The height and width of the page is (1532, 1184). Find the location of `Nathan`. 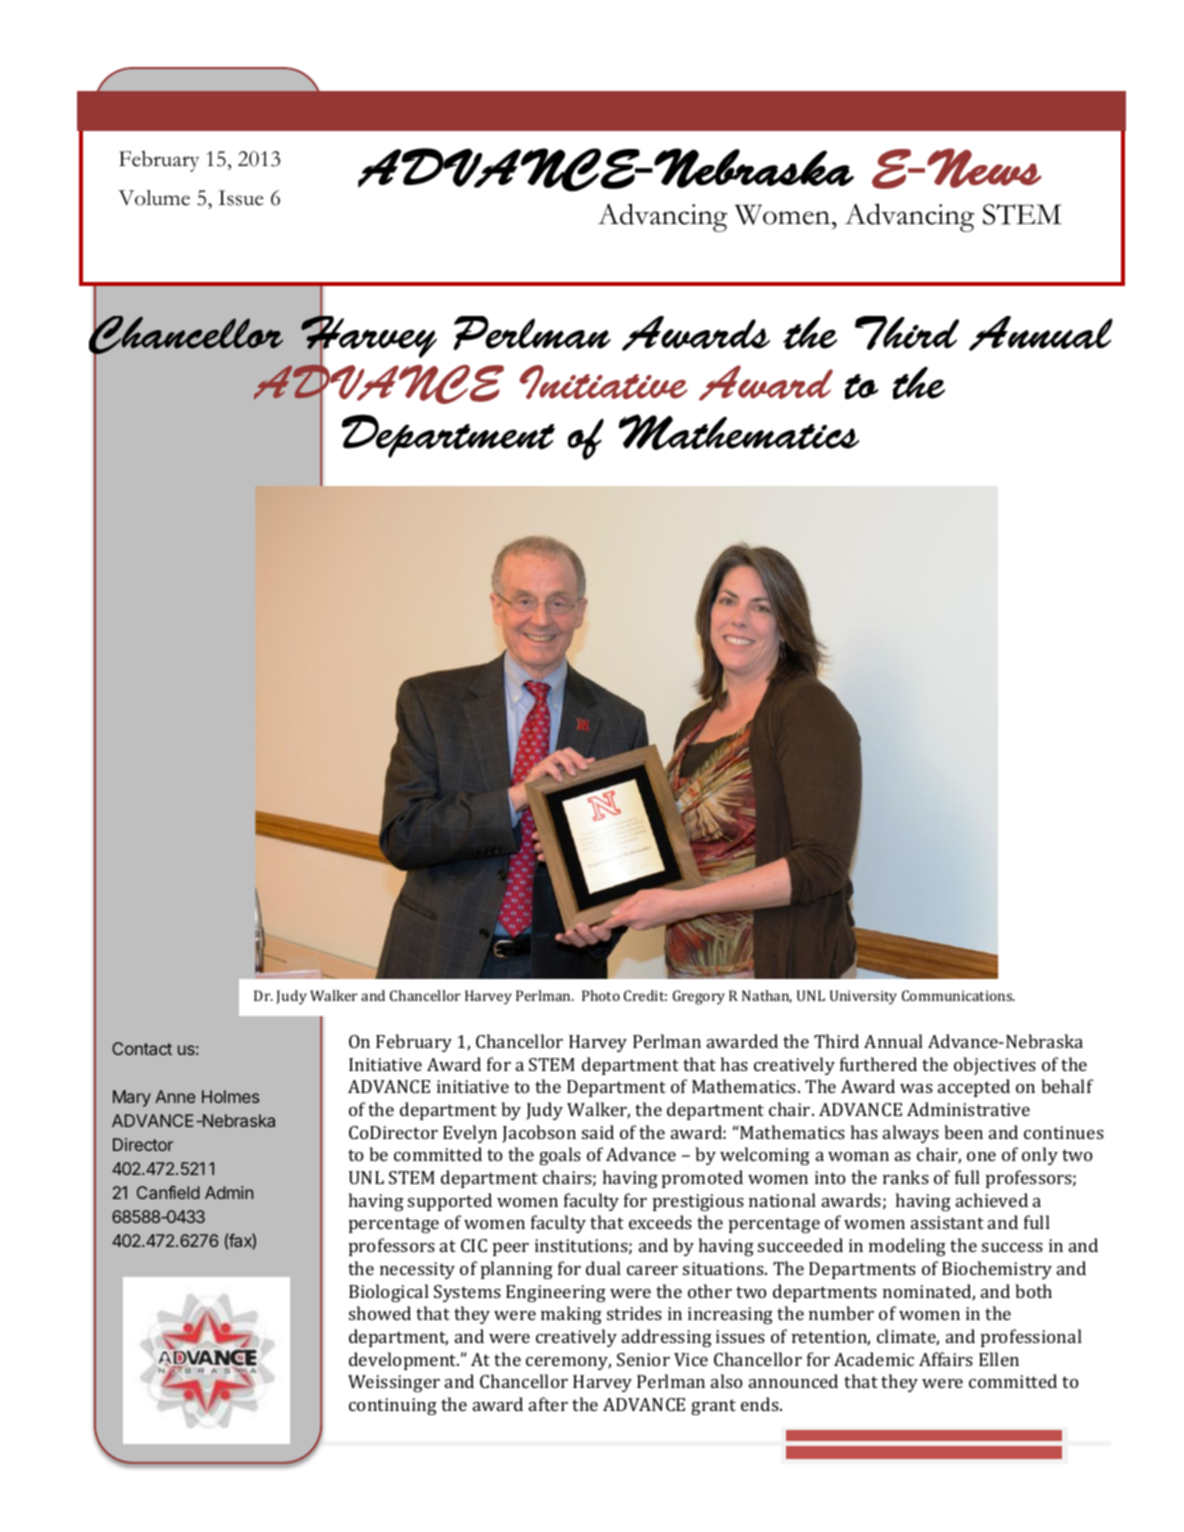

Nathan is located at coordinates (767, 996).
